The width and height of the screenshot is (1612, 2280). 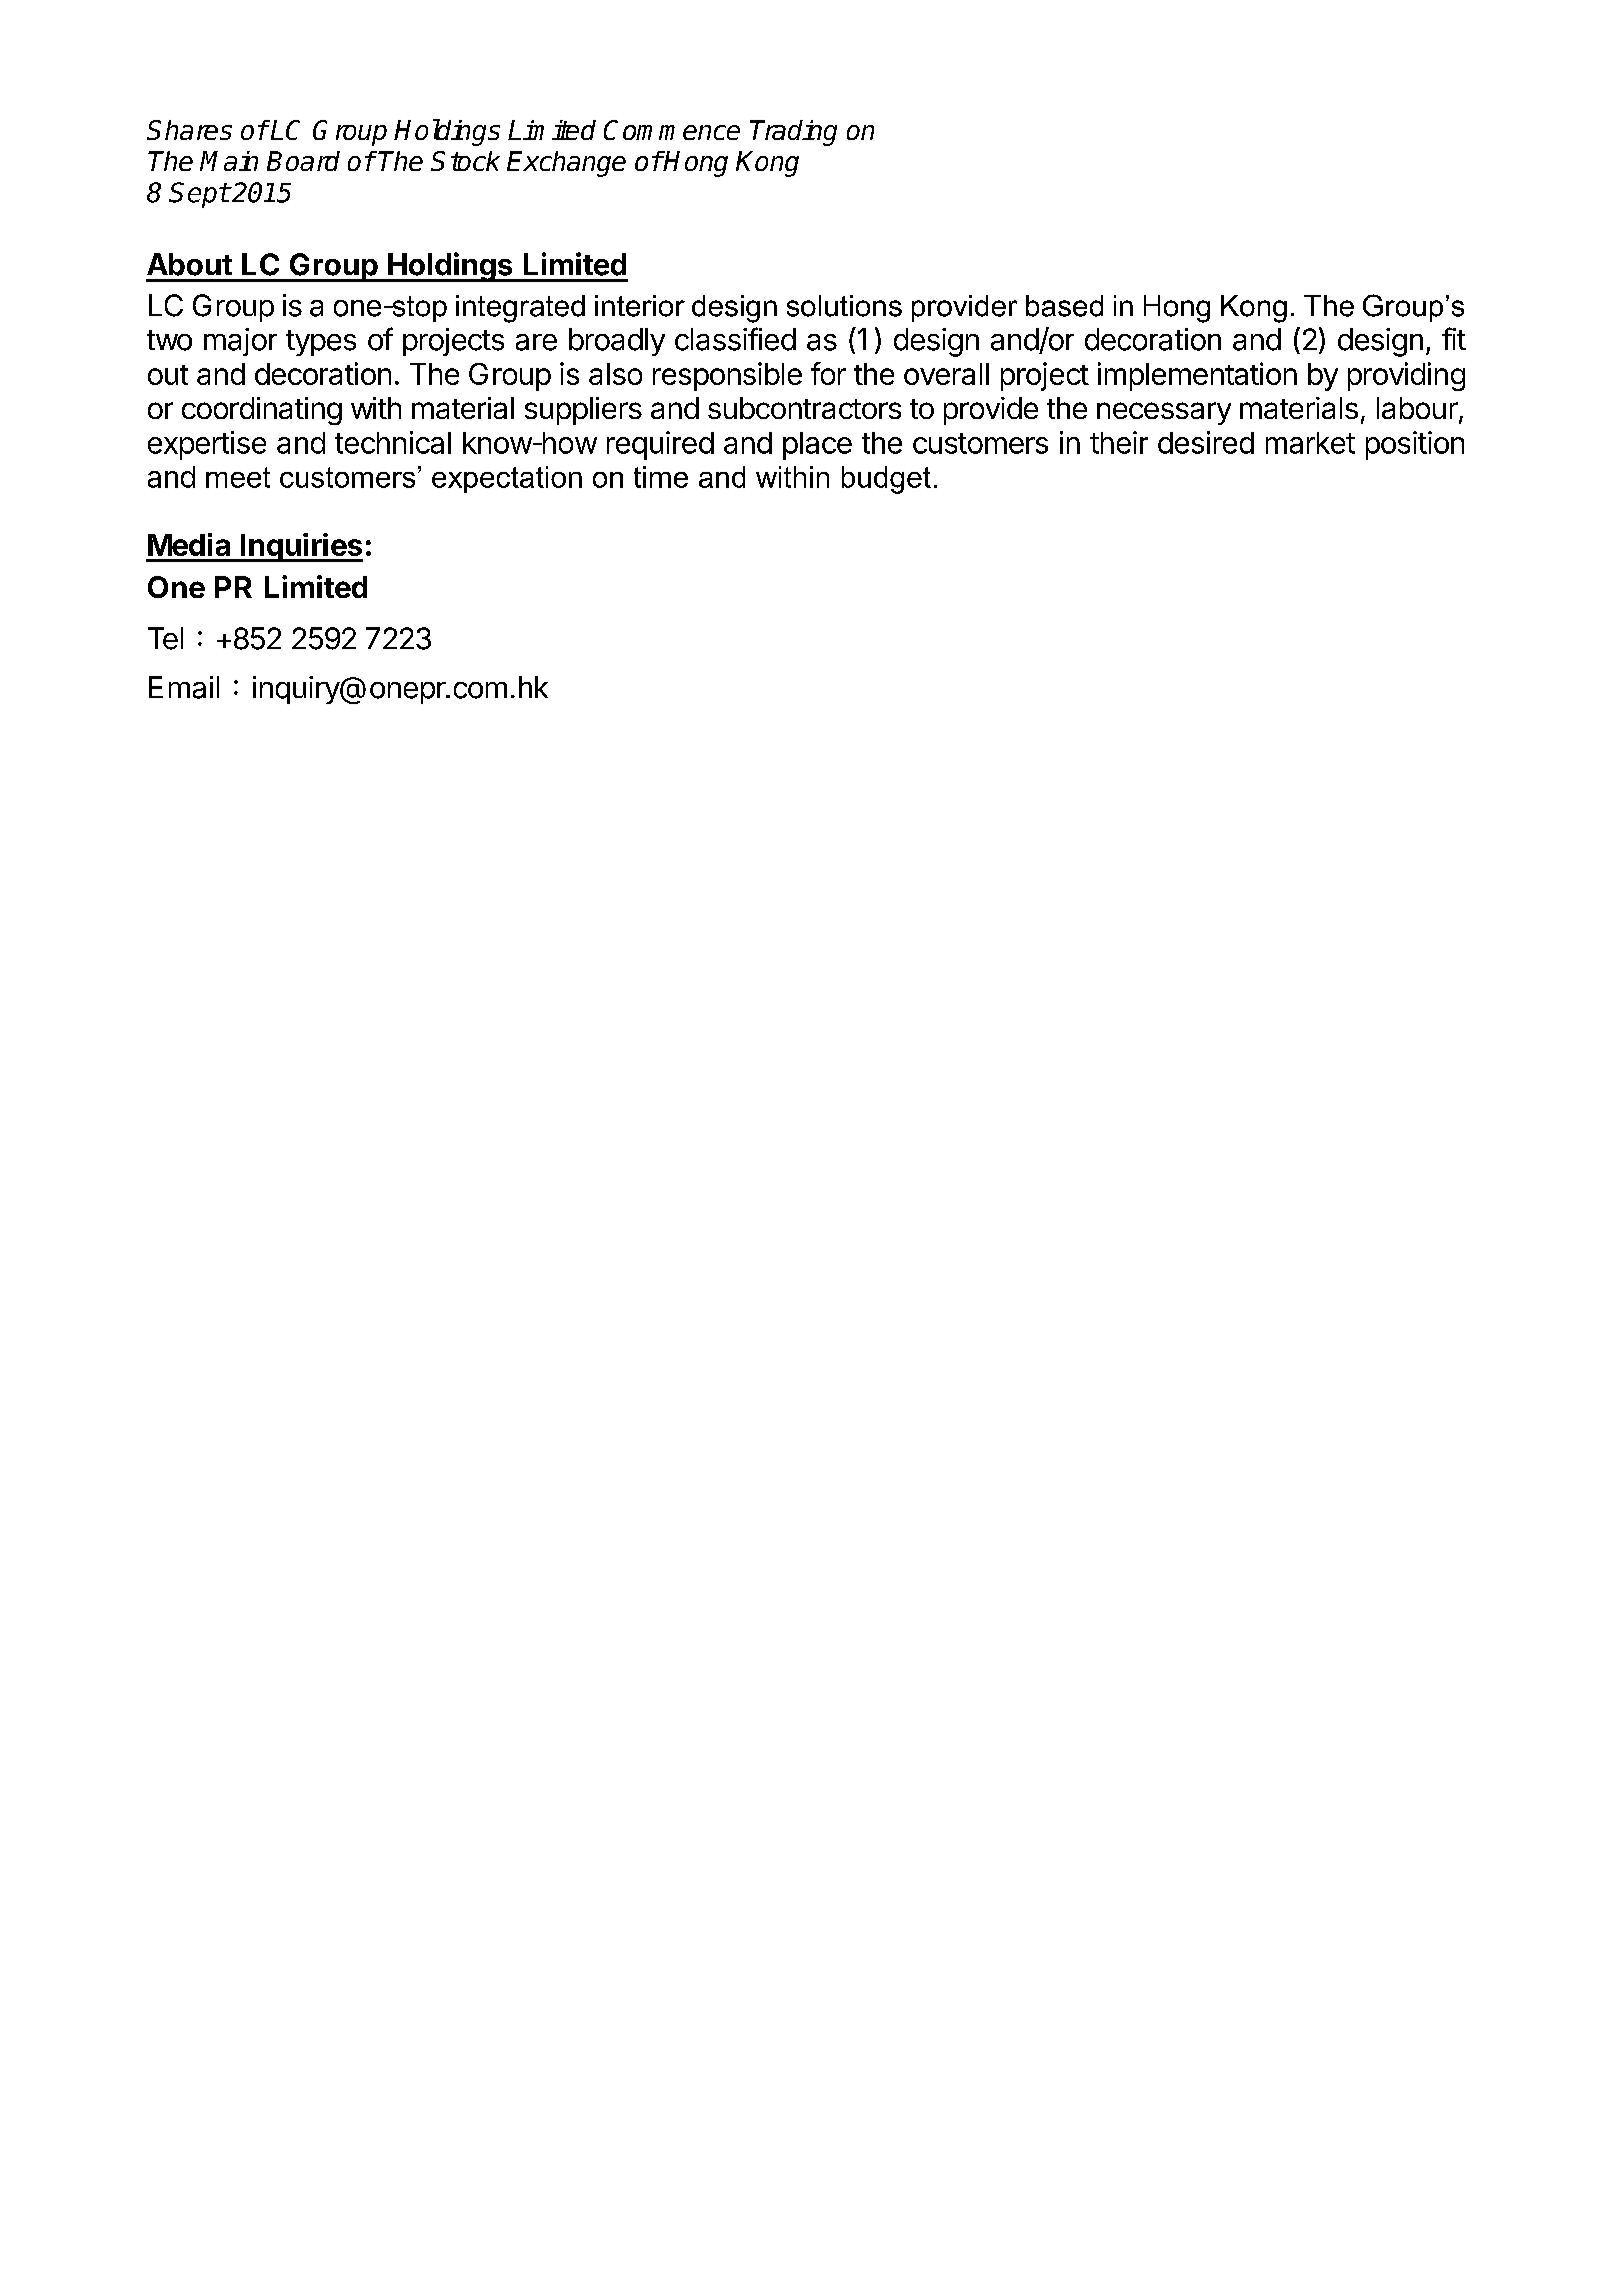 What do you see at coordinates (1310, 443) in the screenshot?
I see `market` at bounding box center [1310, 443].
